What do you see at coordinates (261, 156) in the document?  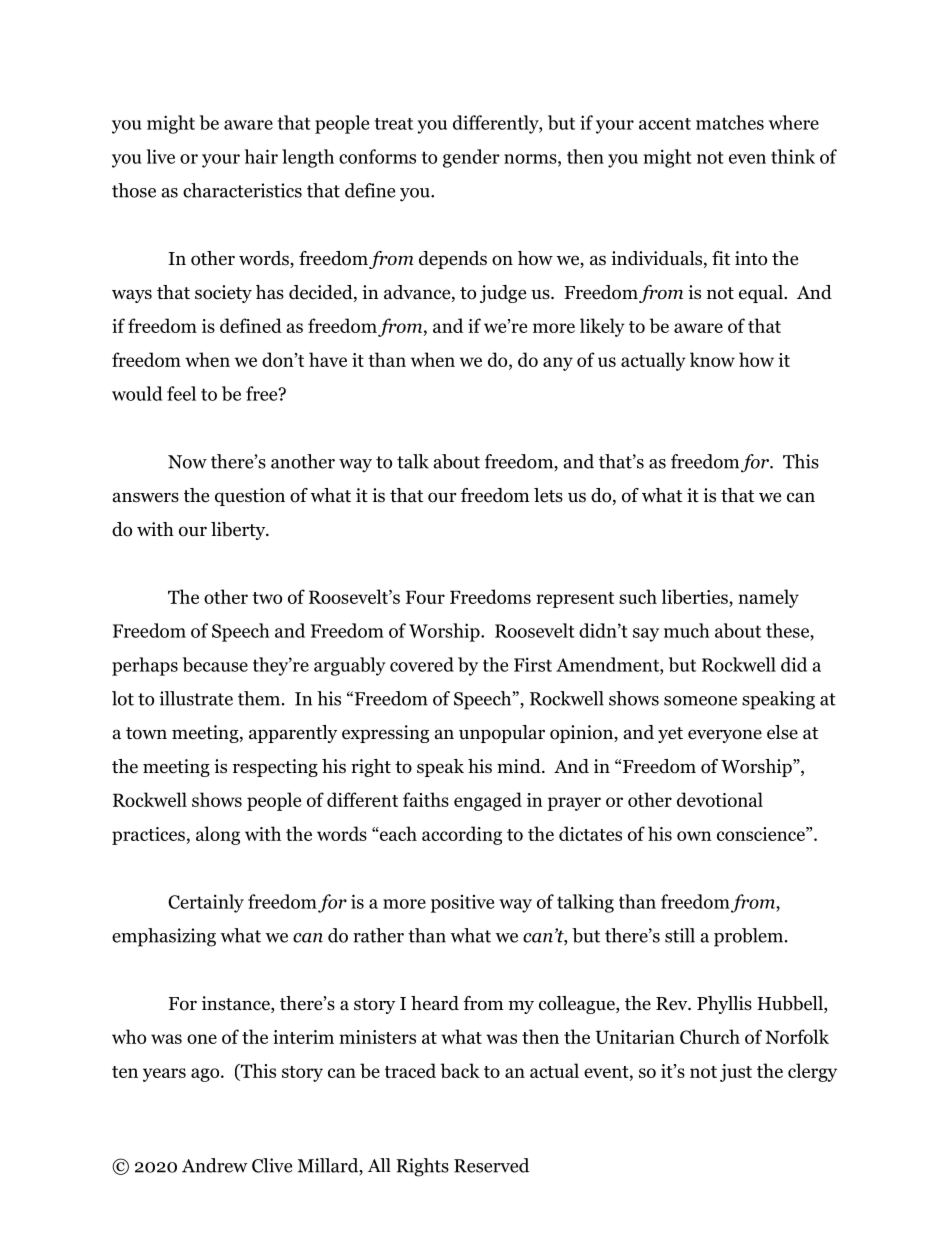 I see `hair` at bounding box center [261, 156].
